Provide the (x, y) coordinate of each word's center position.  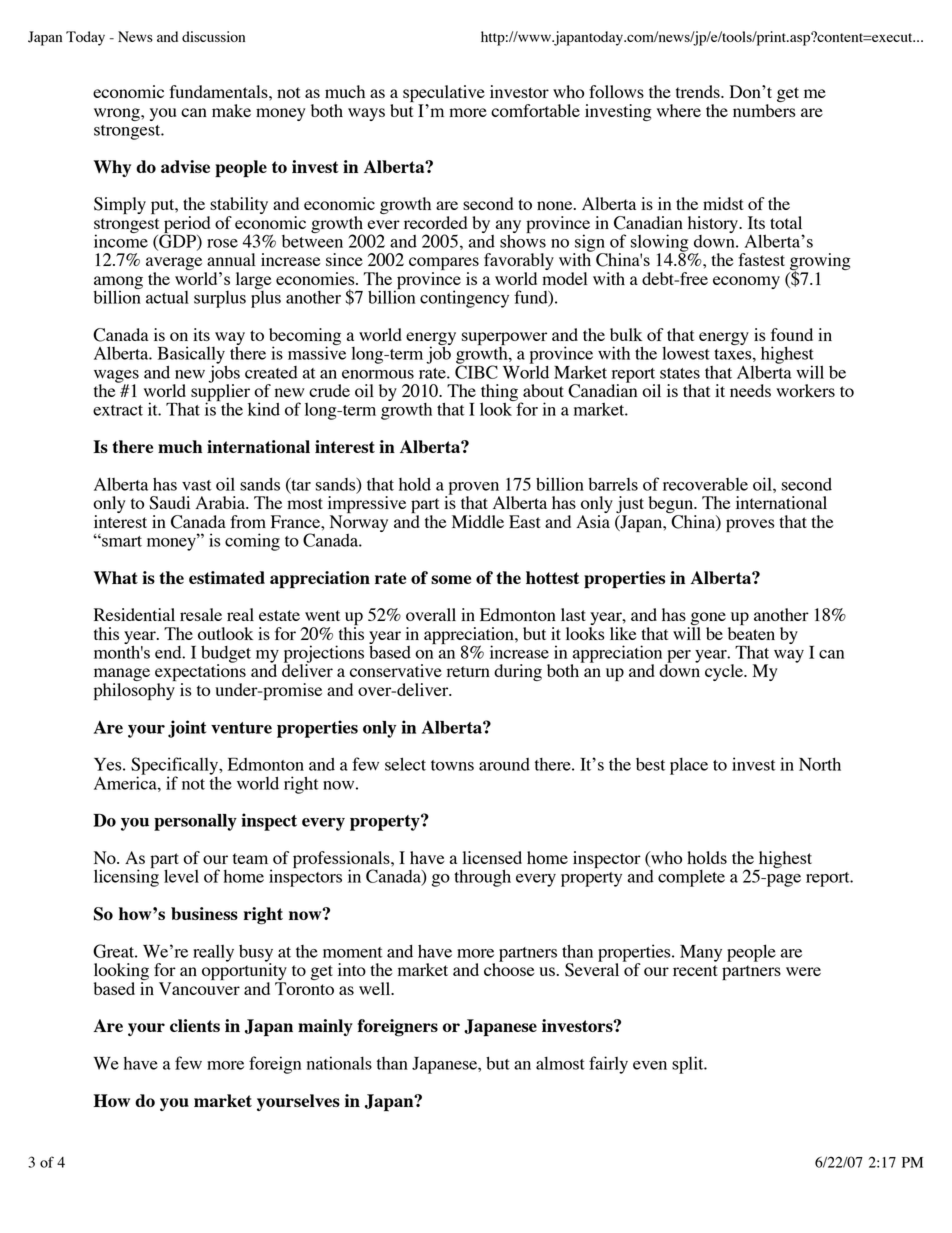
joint (187, 729)
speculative (444, 95)
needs (750, 390)
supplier (221, 393)
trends (699, 91)
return (468, 671)
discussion (213, 36)
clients (195, 1025)
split (689, 1065)
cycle (725, 672)
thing (500, 394)
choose (509, 968)
